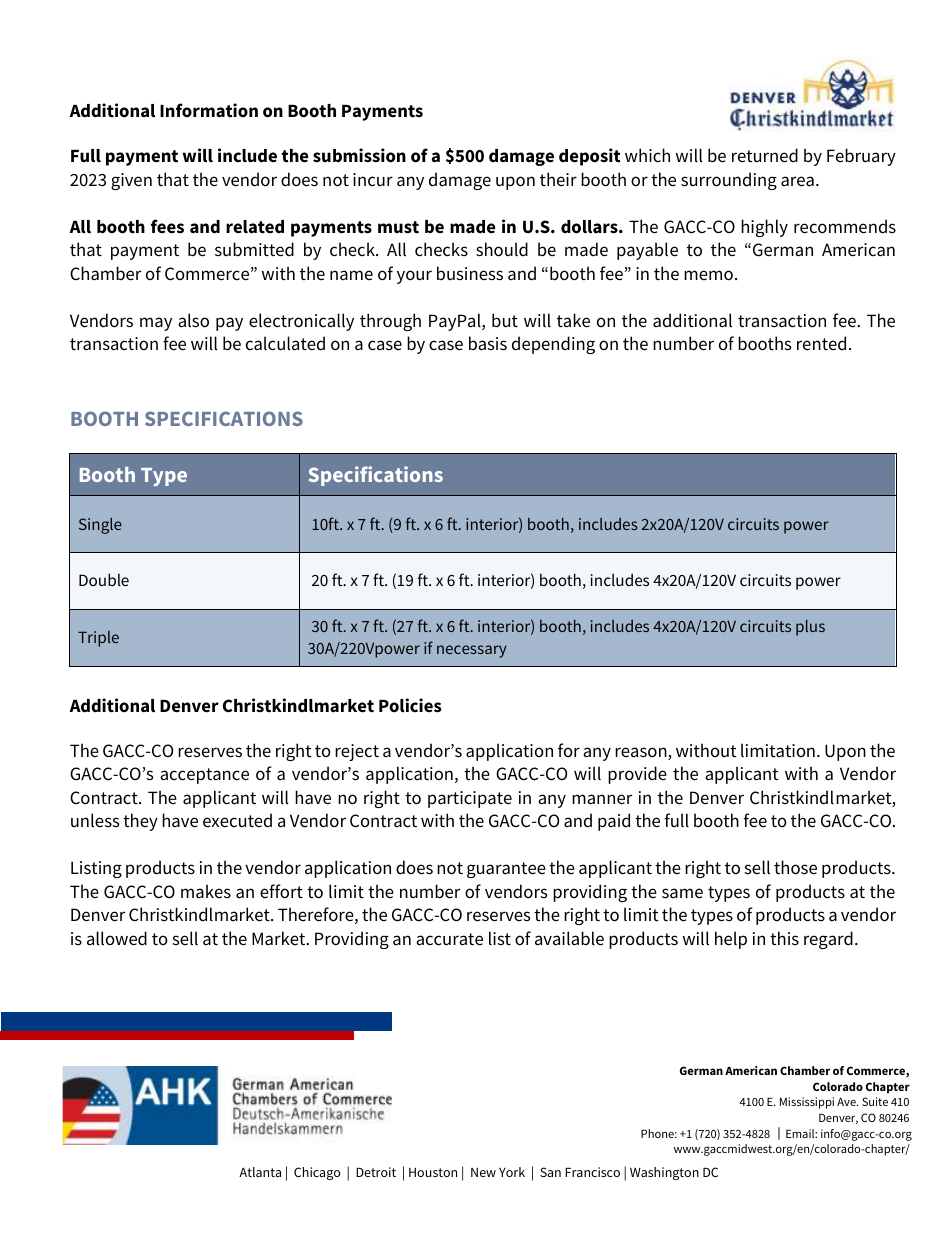 This screenshot has height=1233, width=952. I want to click on Atlanta, so click(260, 1172).
